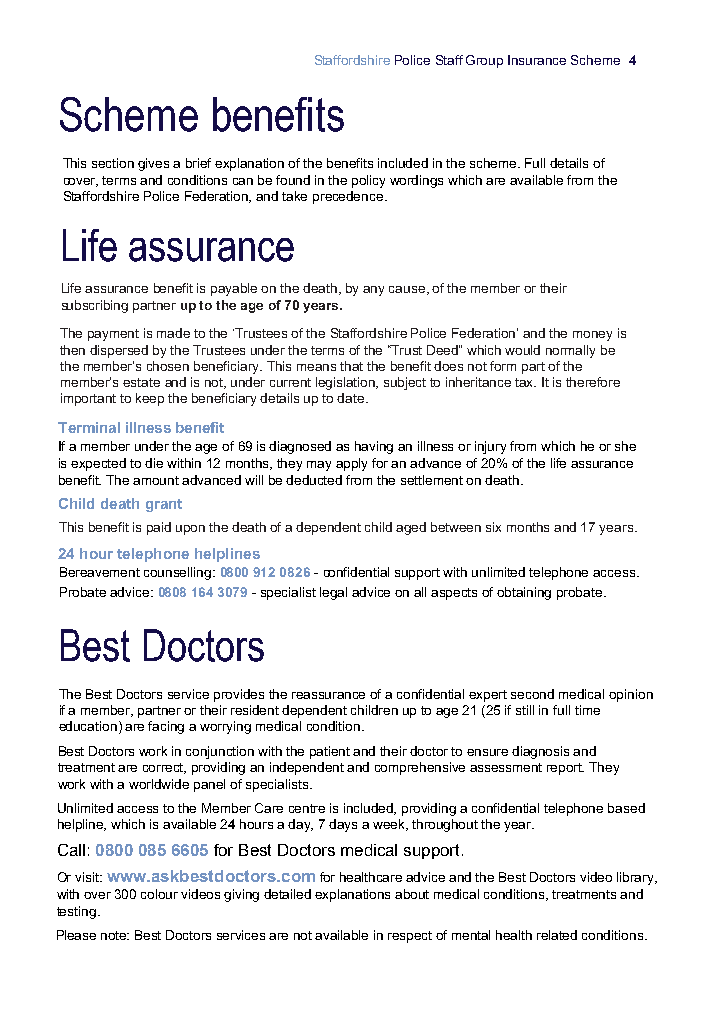 Image resolution: width=713 pixels, height=1012 pixels. I want to click on Insurance, so click(537, 60).
